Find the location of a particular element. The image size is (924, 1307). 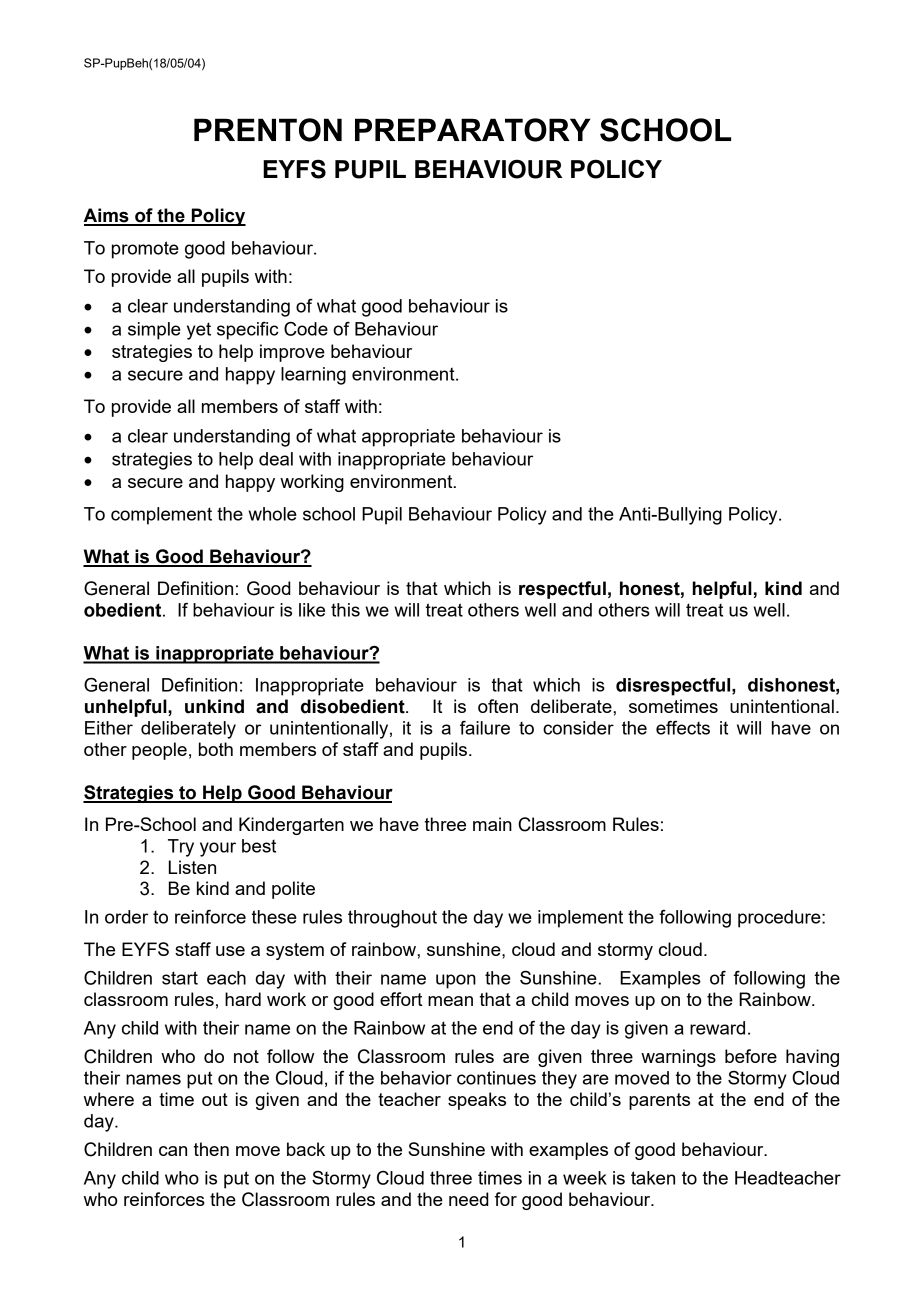

learning is located at coordinates (313, 376).
